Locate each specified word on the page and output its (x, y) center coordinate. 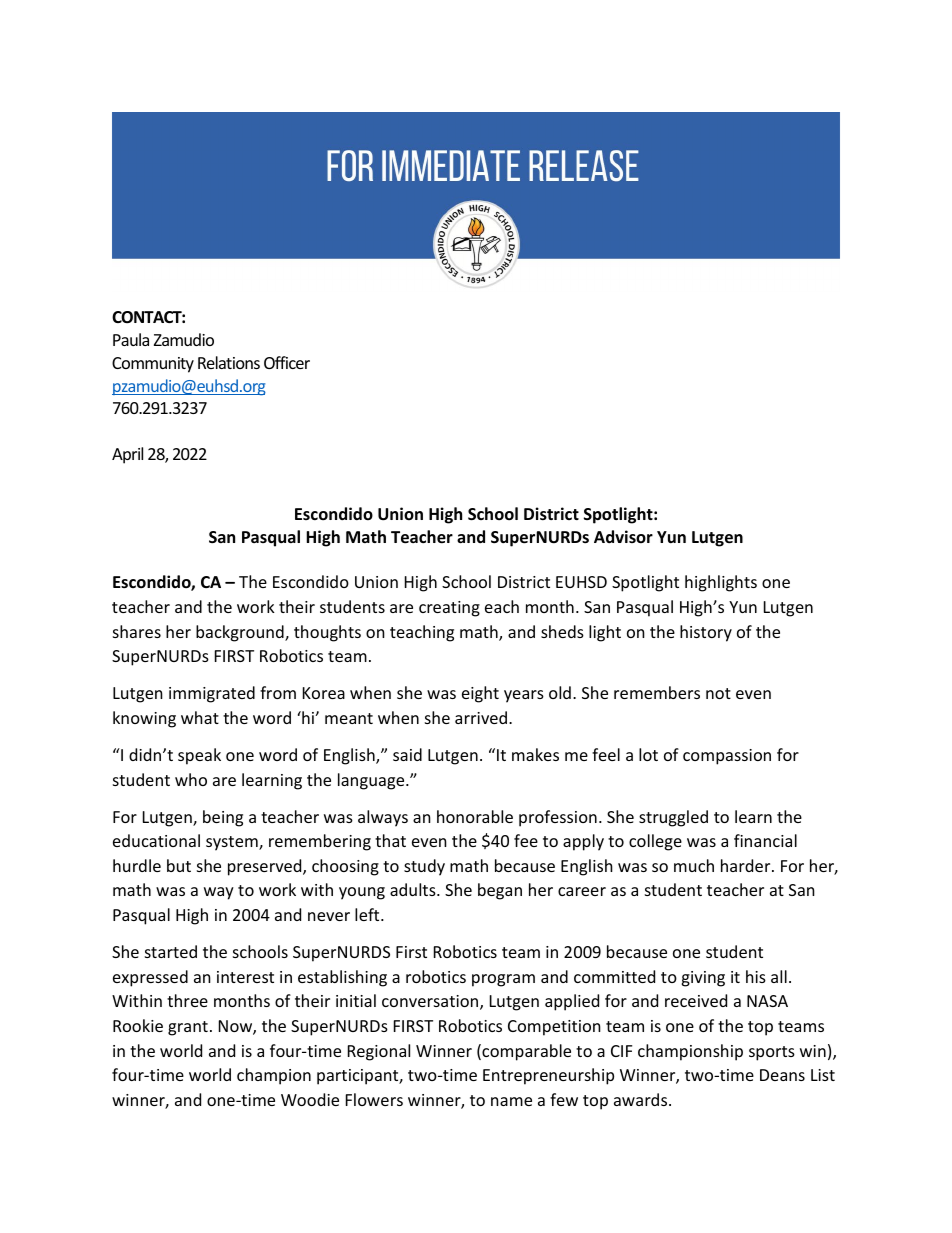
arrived (481, 717)
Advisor (623, 536)
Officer (287, 362)
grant (188, 1028)
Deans (782, 1075)
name (511, 1101)
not (718, 693)
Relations (229, 362)
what (200, 717)
